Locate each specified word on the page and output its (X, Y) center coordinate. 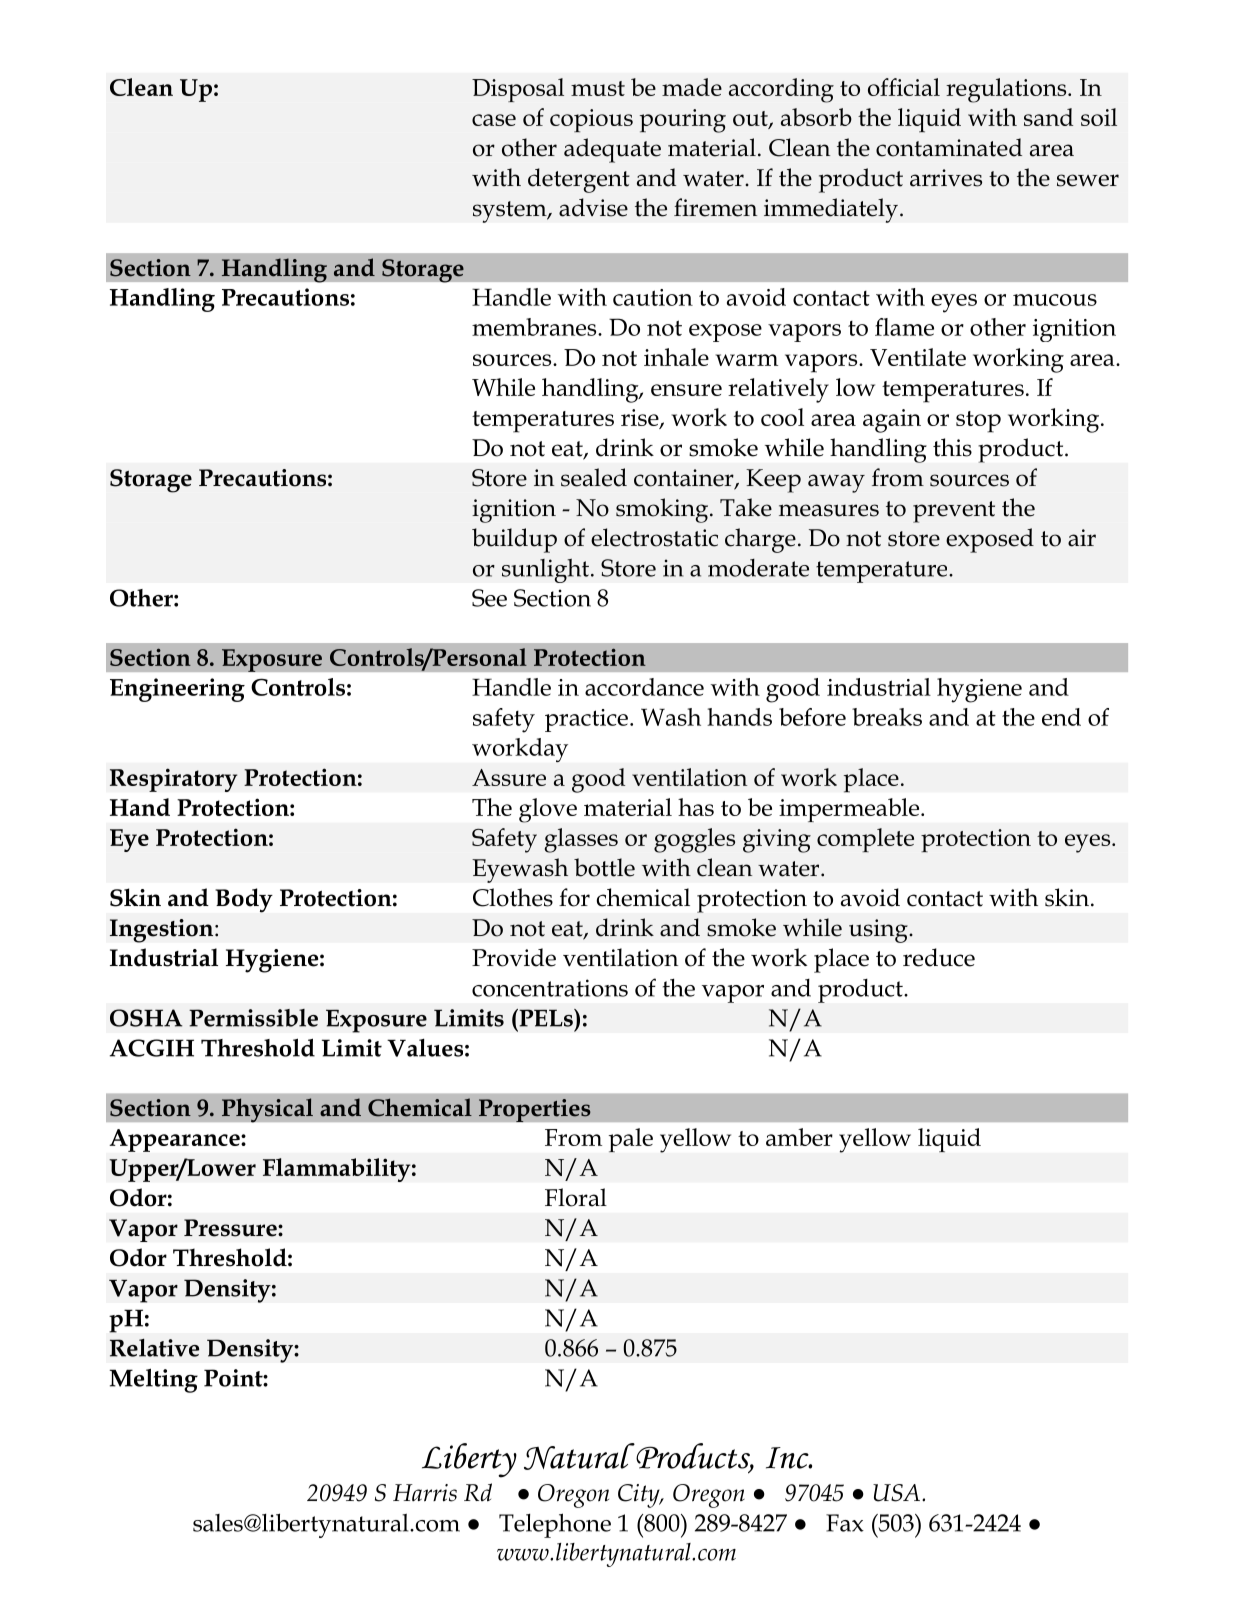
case (494, 120)
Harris (425, 1493)
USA (896, 1493)
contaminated (949, 147)
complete (865, 840)
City (640, 1496)
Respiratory (174, 780)
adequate (612, 150)
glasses (581, 840)
